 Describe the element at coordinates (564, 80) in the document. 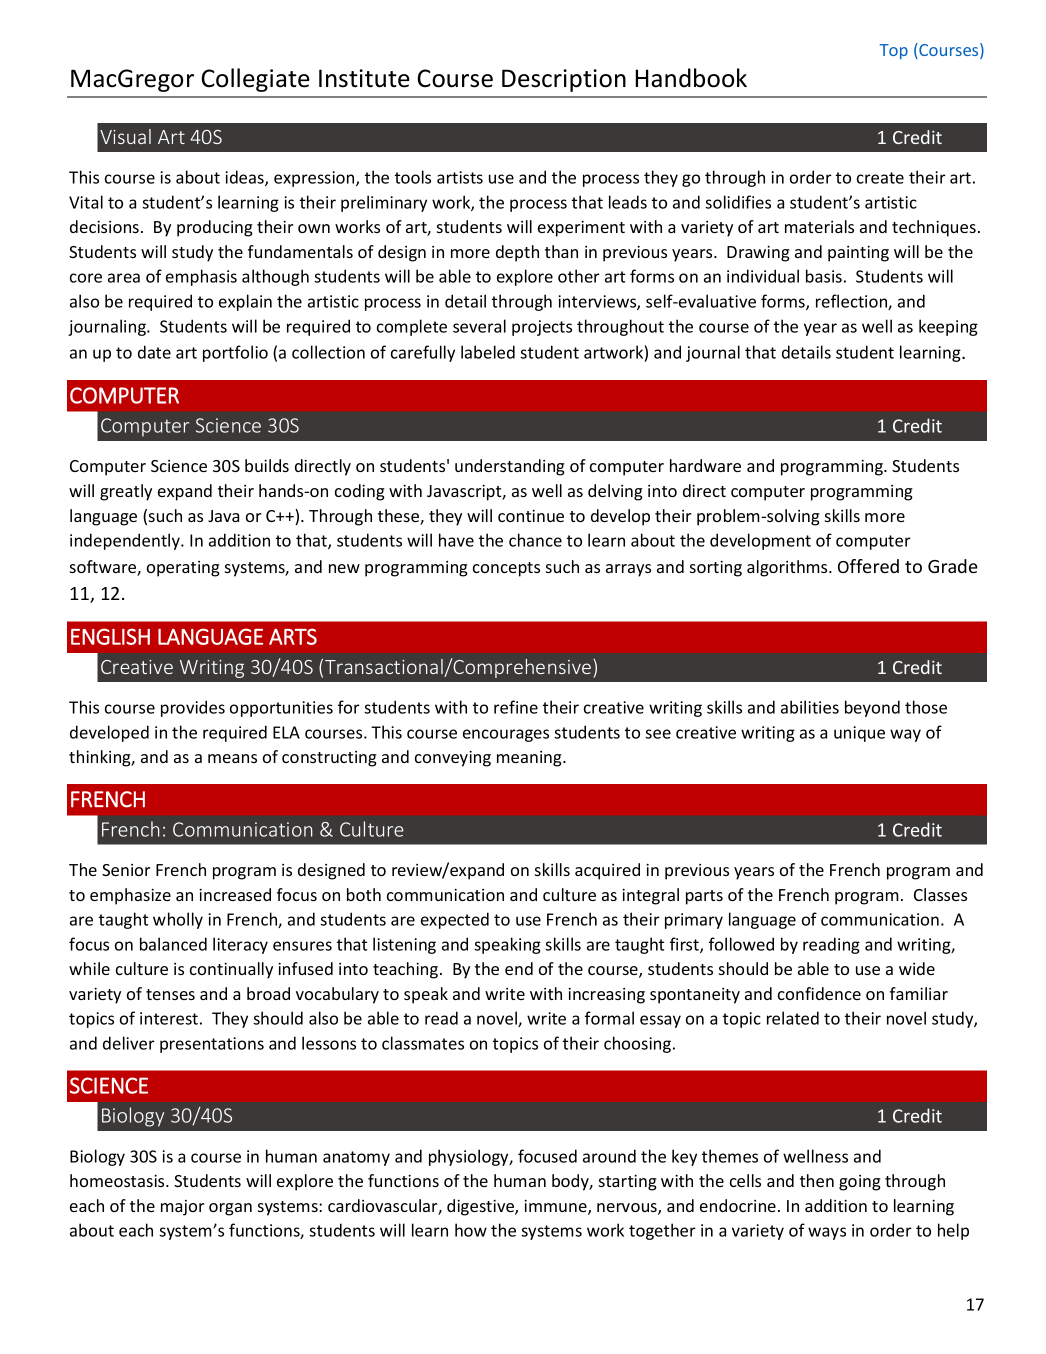

I see `Description` at that location.
